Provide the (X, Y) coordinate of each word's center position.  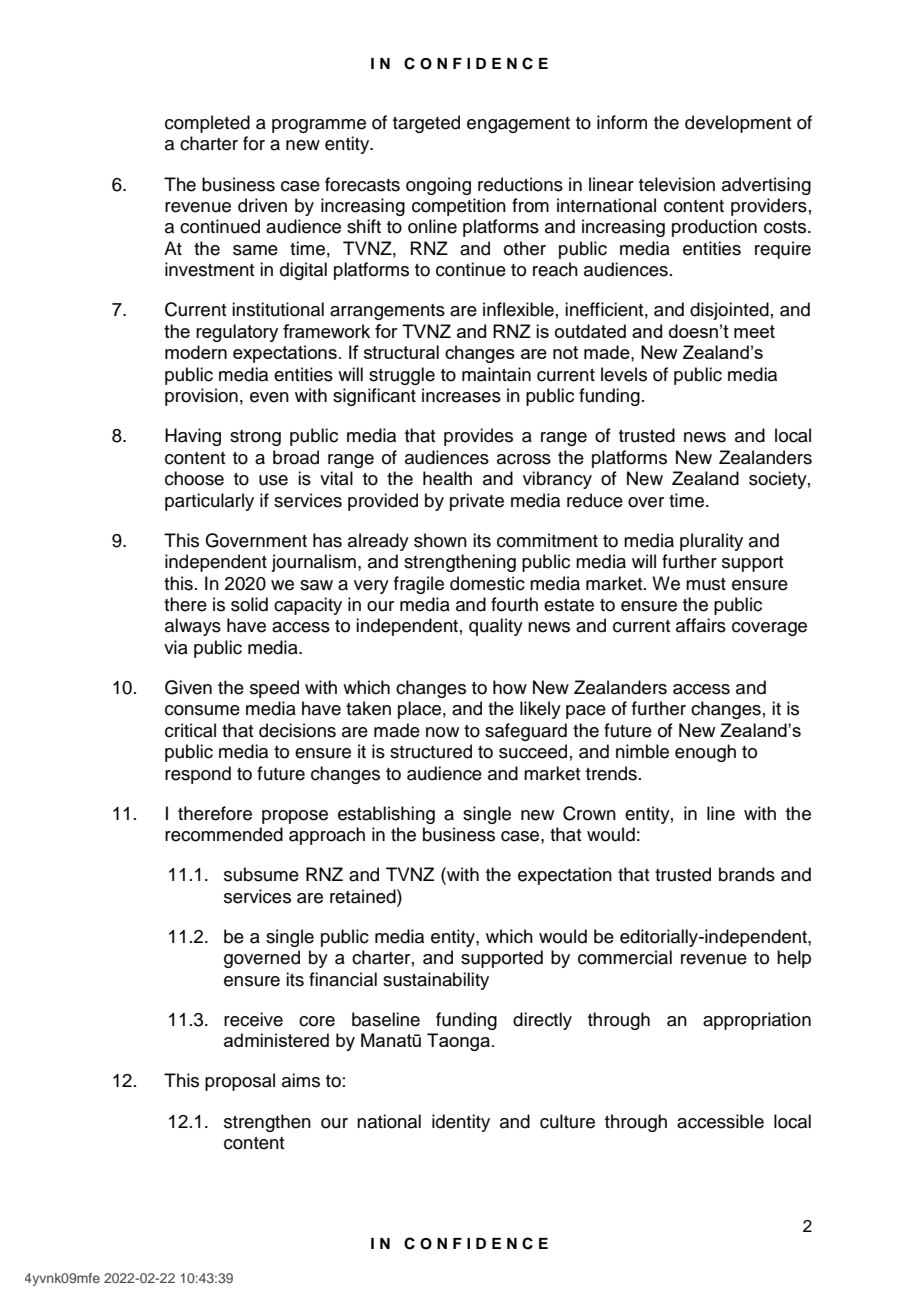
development (738, 124)
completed (207, 124)
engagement (518, 125)
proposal (240, 1082)
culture (567, 1121)
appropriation (757, 1021)
